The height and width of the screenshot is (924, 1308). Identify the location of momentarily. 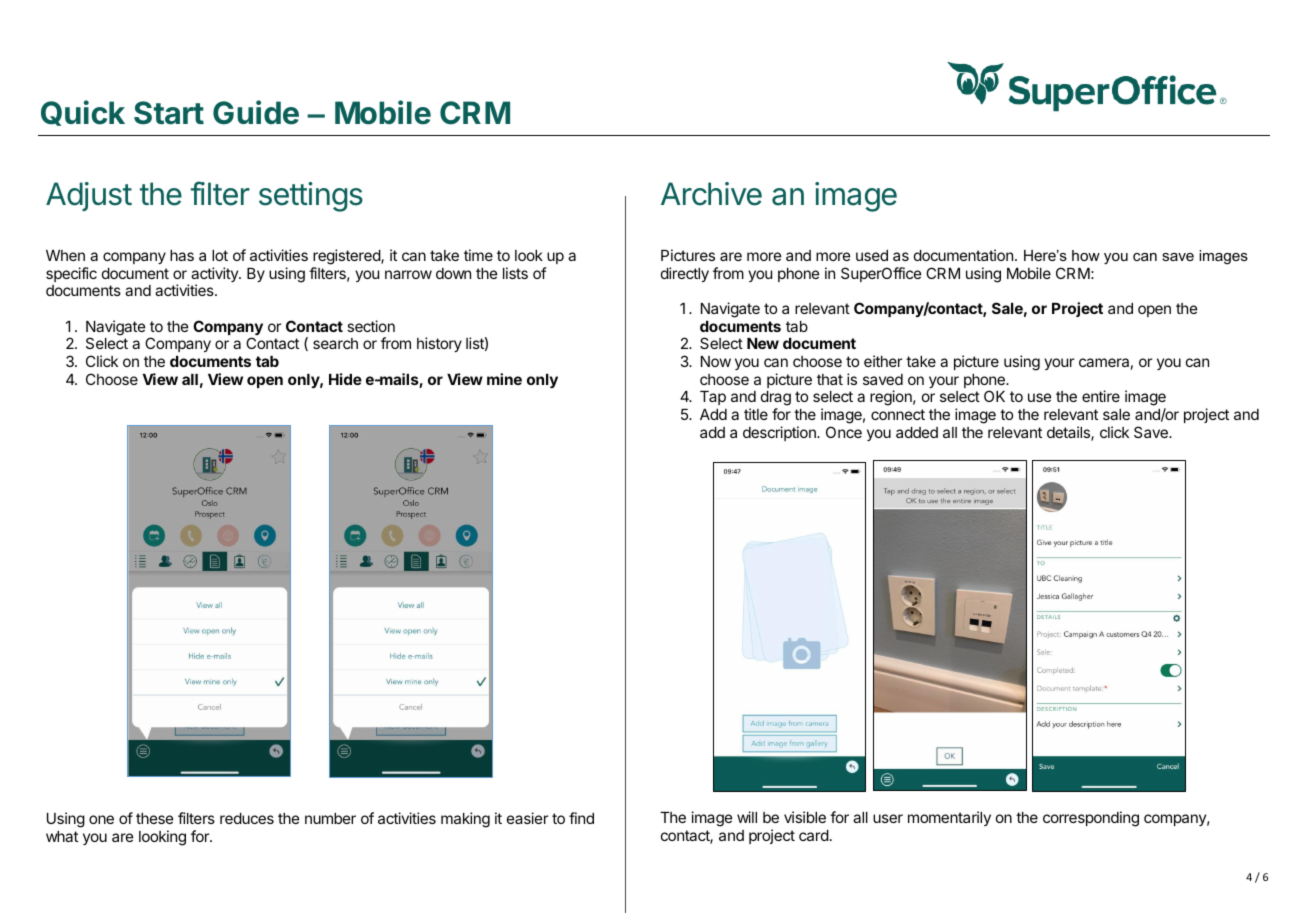
(949, 818).
